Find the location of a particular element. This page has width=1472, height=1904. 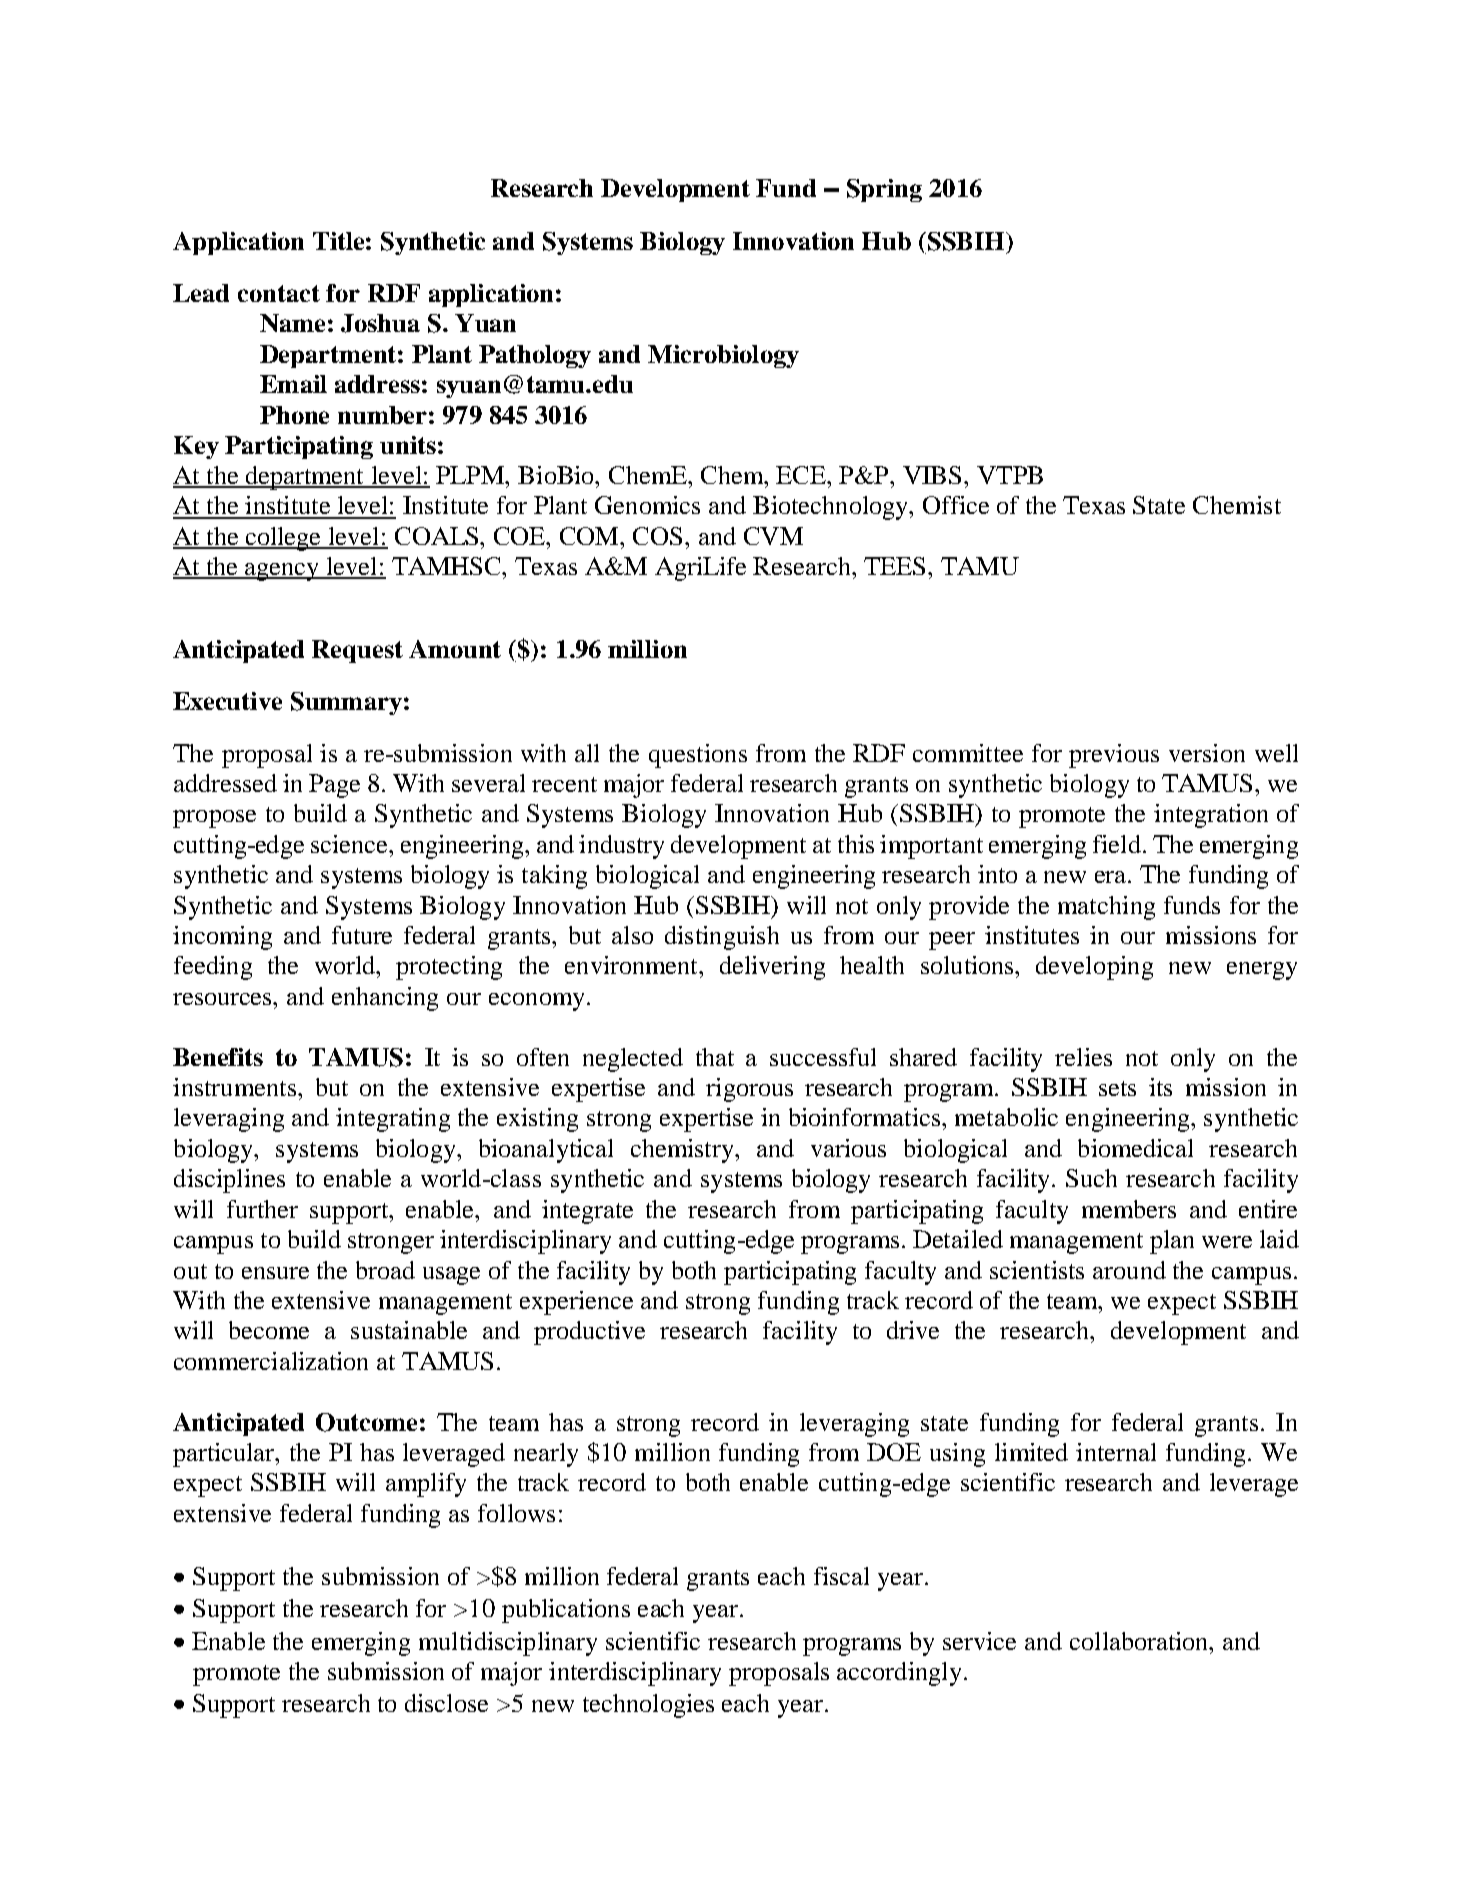

disclose is located at coordinates (446, 1703).
